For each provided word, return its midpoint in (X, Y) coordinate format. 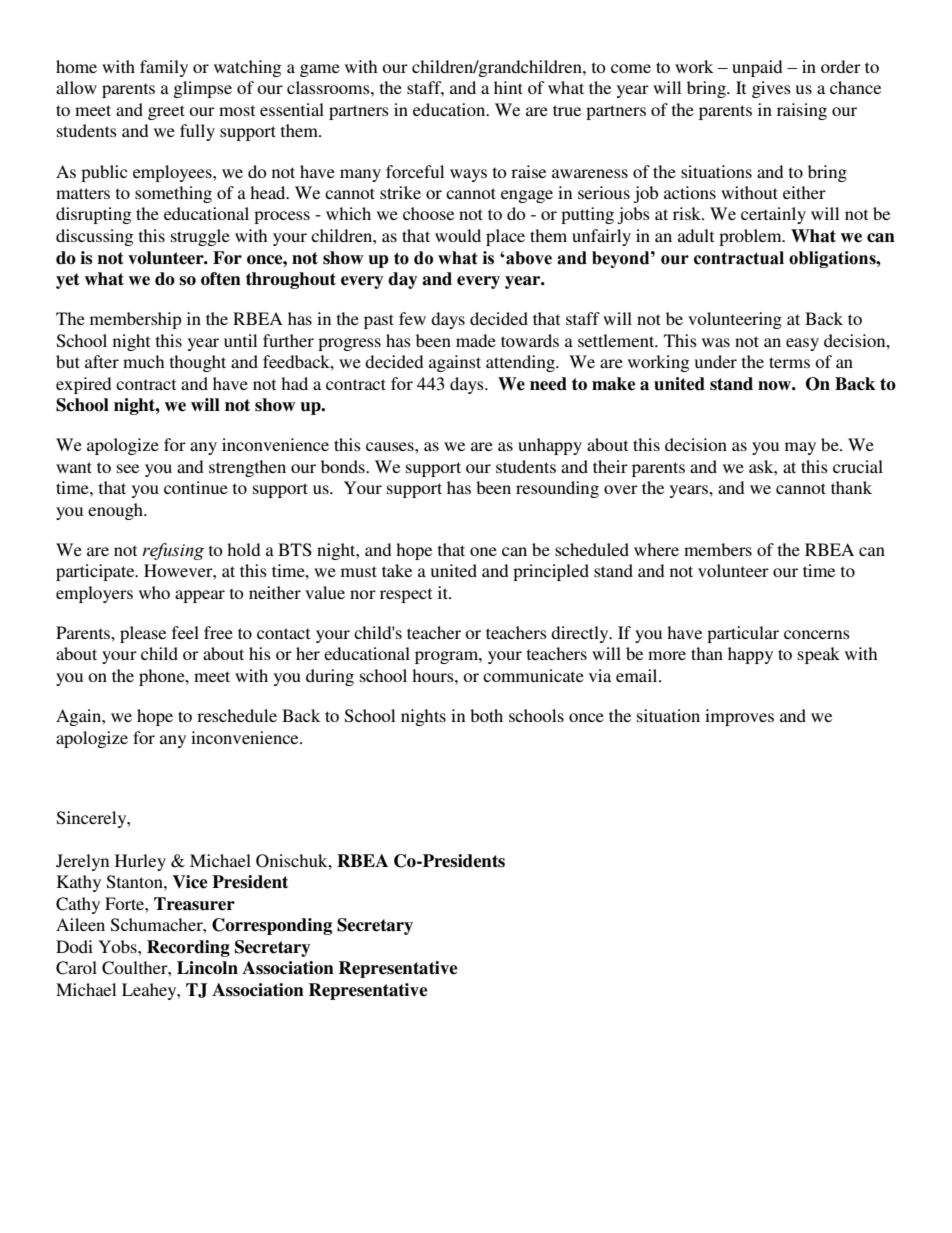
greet (166, 112)
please (143, 634)
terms (789, 362)
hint (508, 87)
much (143, 361)
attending (521, 363)
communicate (533, 675)
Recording (188, 948)
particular (743, 634)
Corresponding (272, 926)
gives (771, 89)
